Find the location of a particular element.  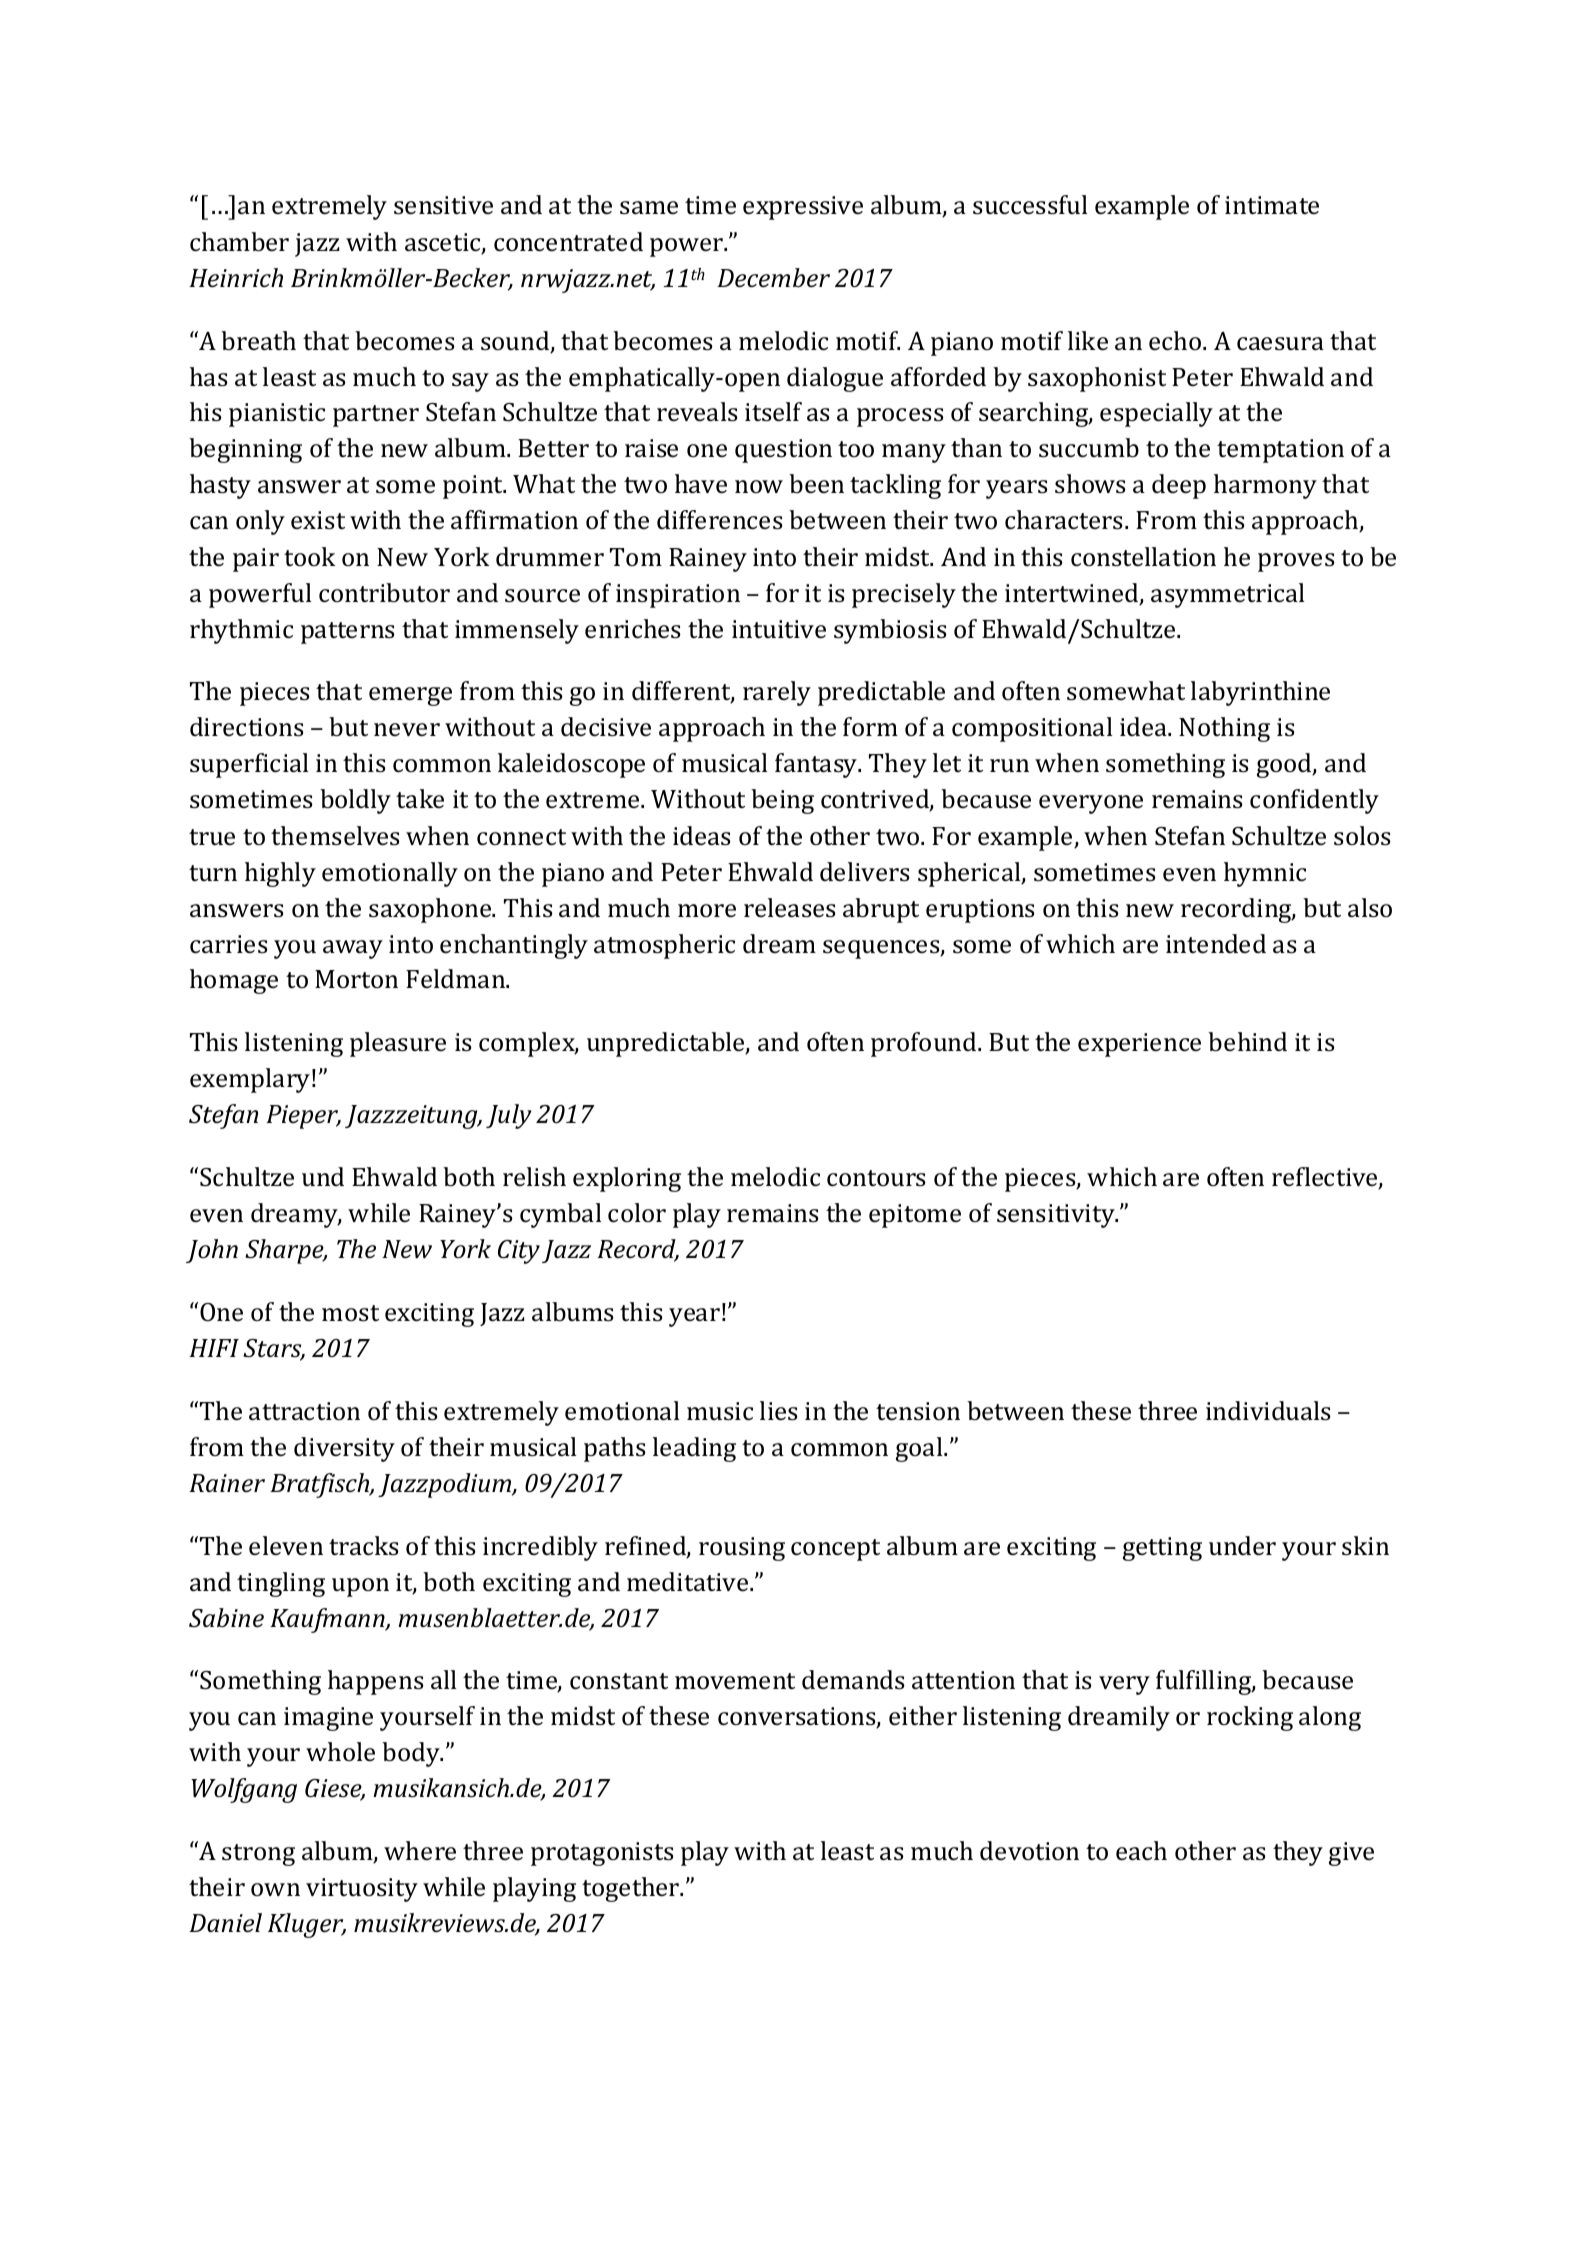

being is located at coordinates (782, 801).
